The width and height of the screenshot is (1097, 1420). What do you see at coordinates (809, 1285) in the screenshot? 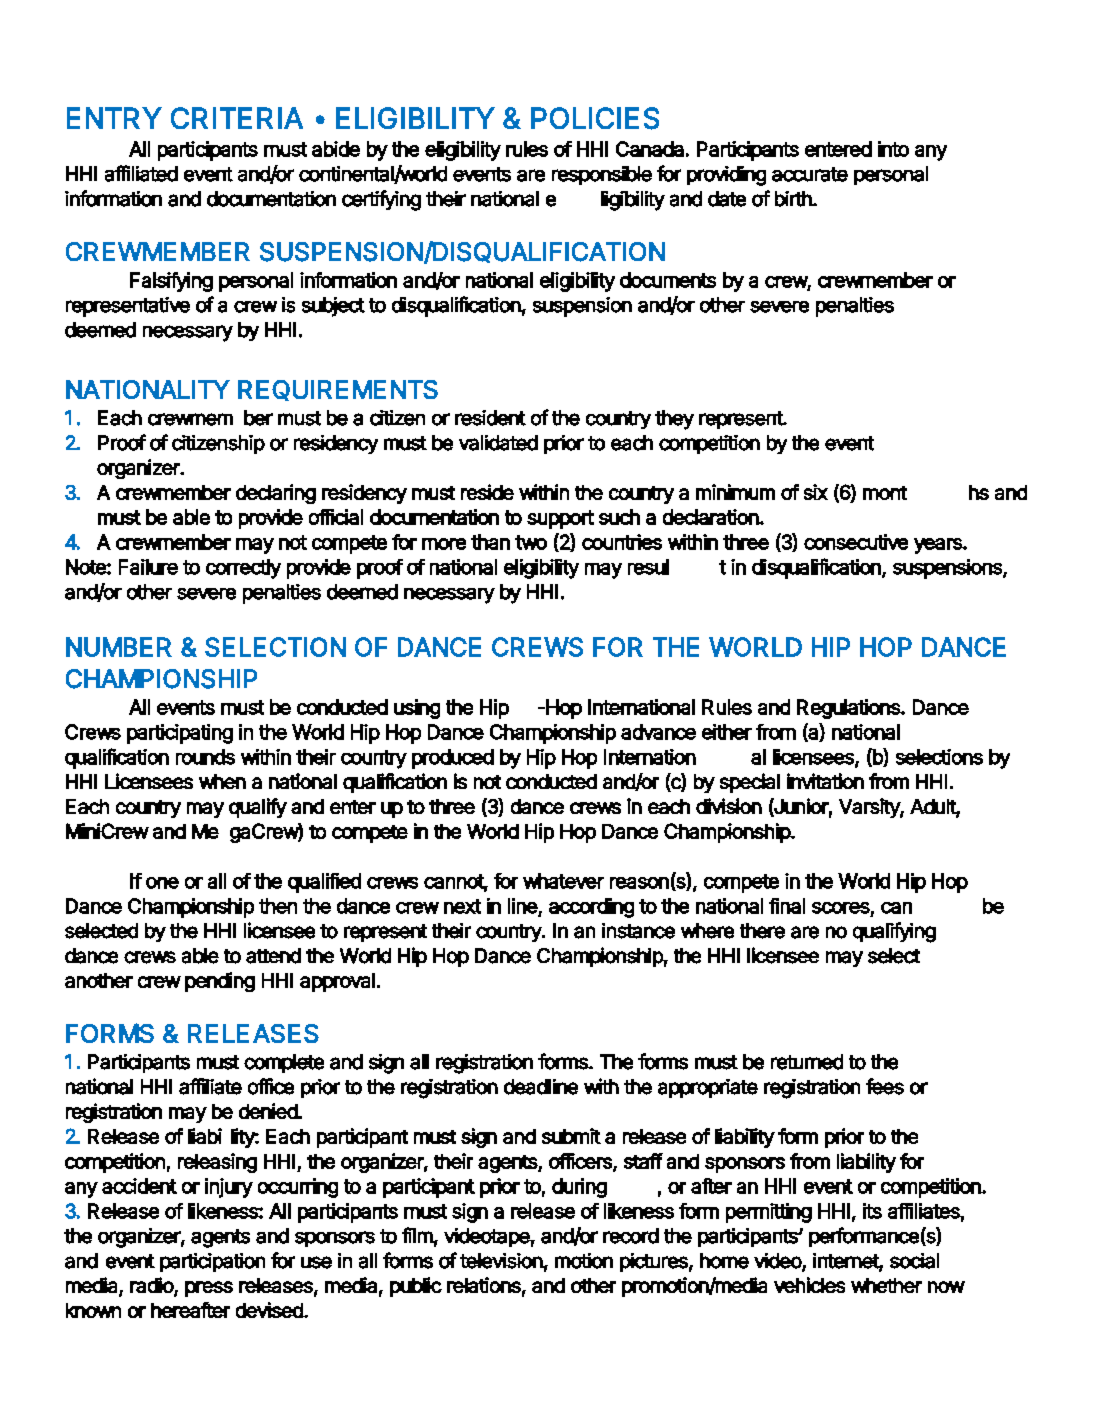
I see `vehicles` at bounding box center [809, 1285].
